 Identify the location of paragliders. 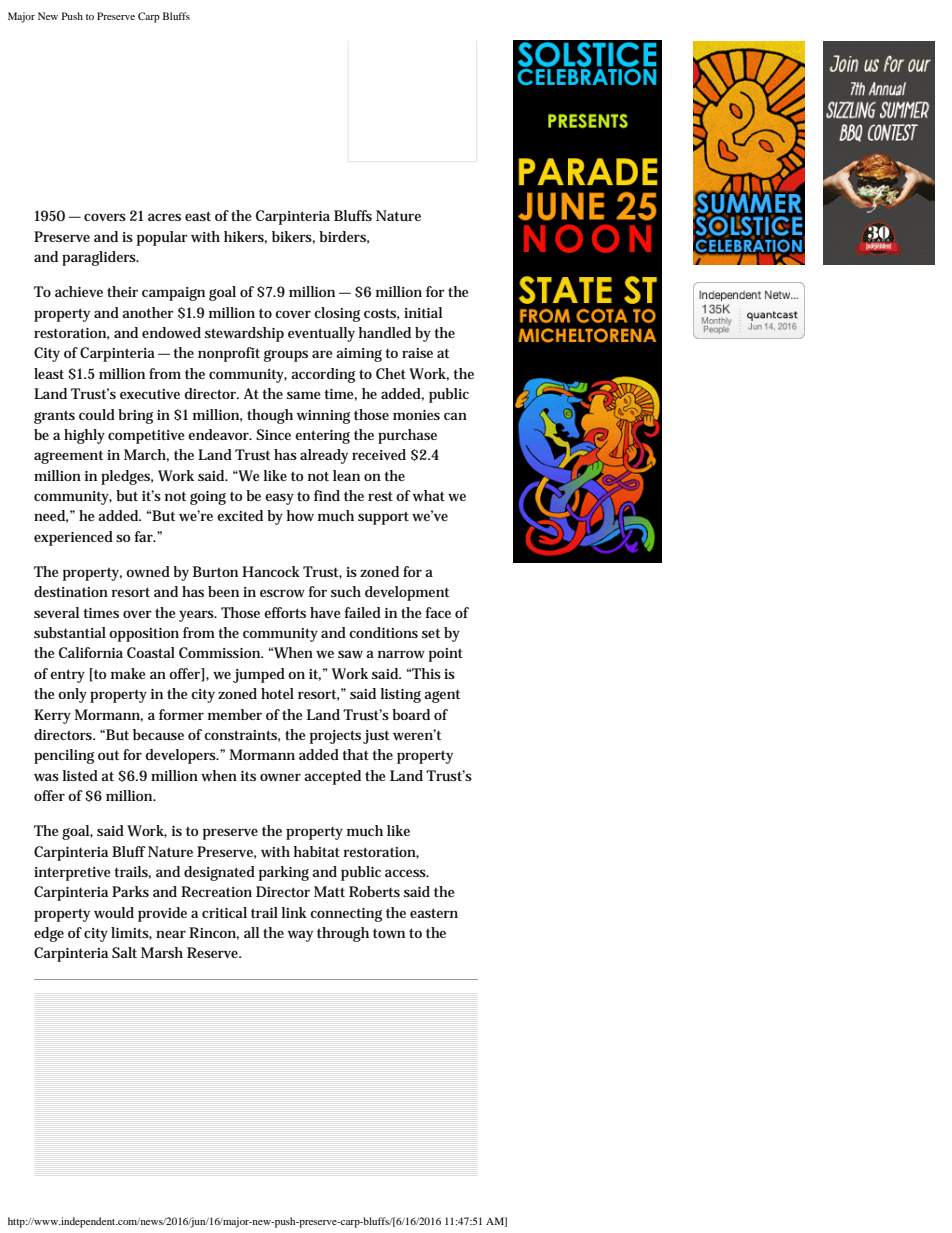
(100, 258).
